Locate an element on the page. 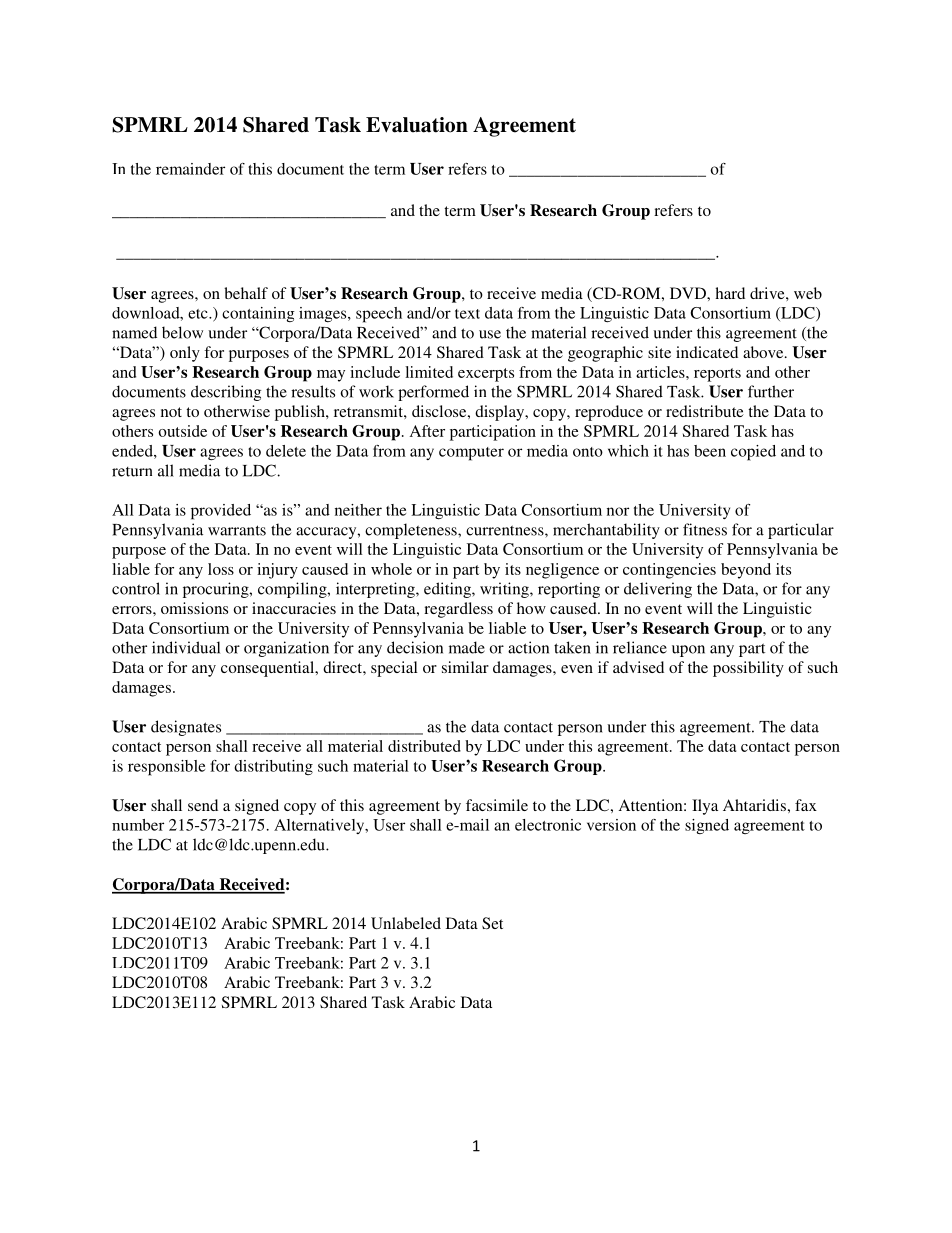  completeness is located at coordinates (412, 531).
